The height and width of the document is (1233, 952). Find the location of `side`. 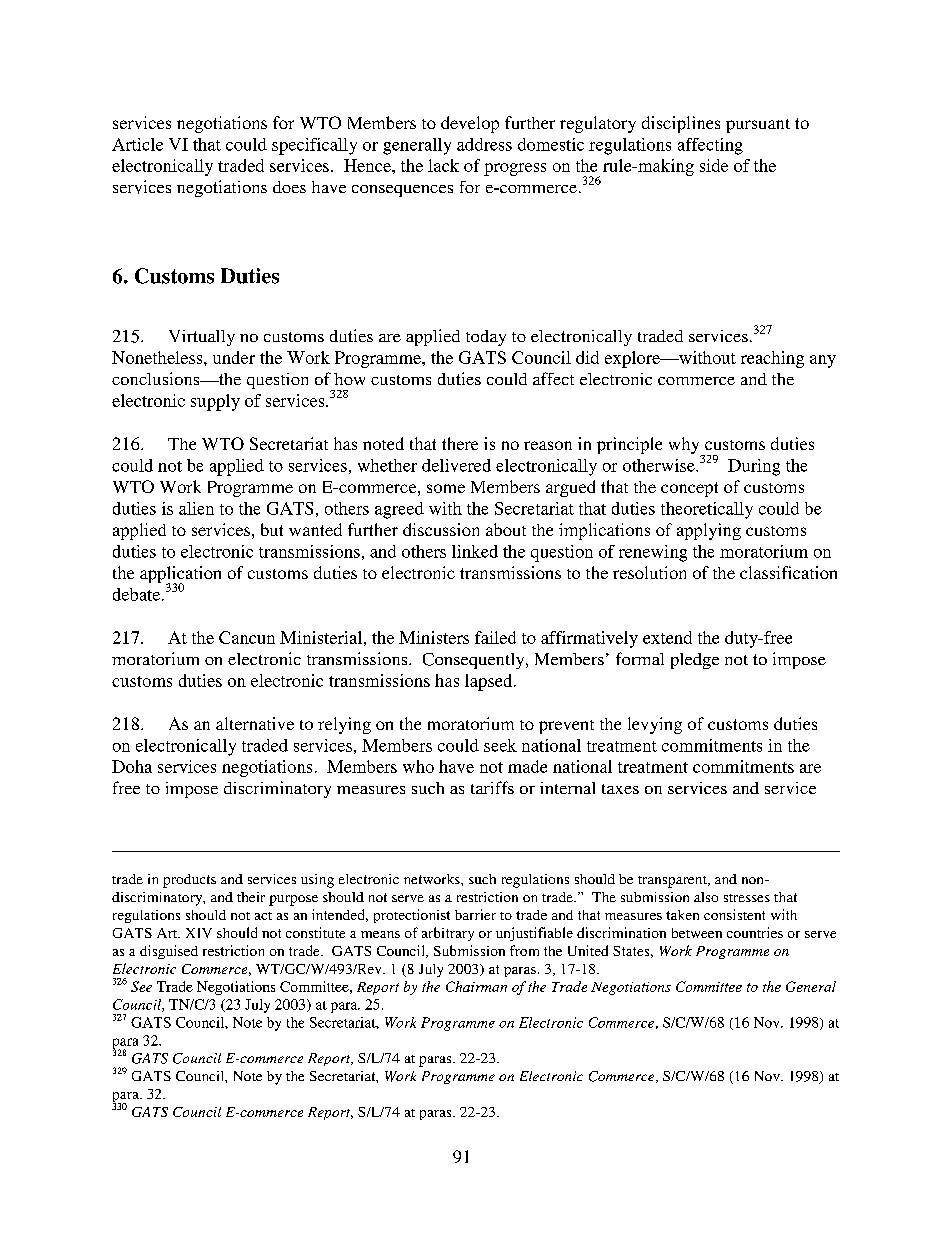

side is located at coordinates (714, 165).
